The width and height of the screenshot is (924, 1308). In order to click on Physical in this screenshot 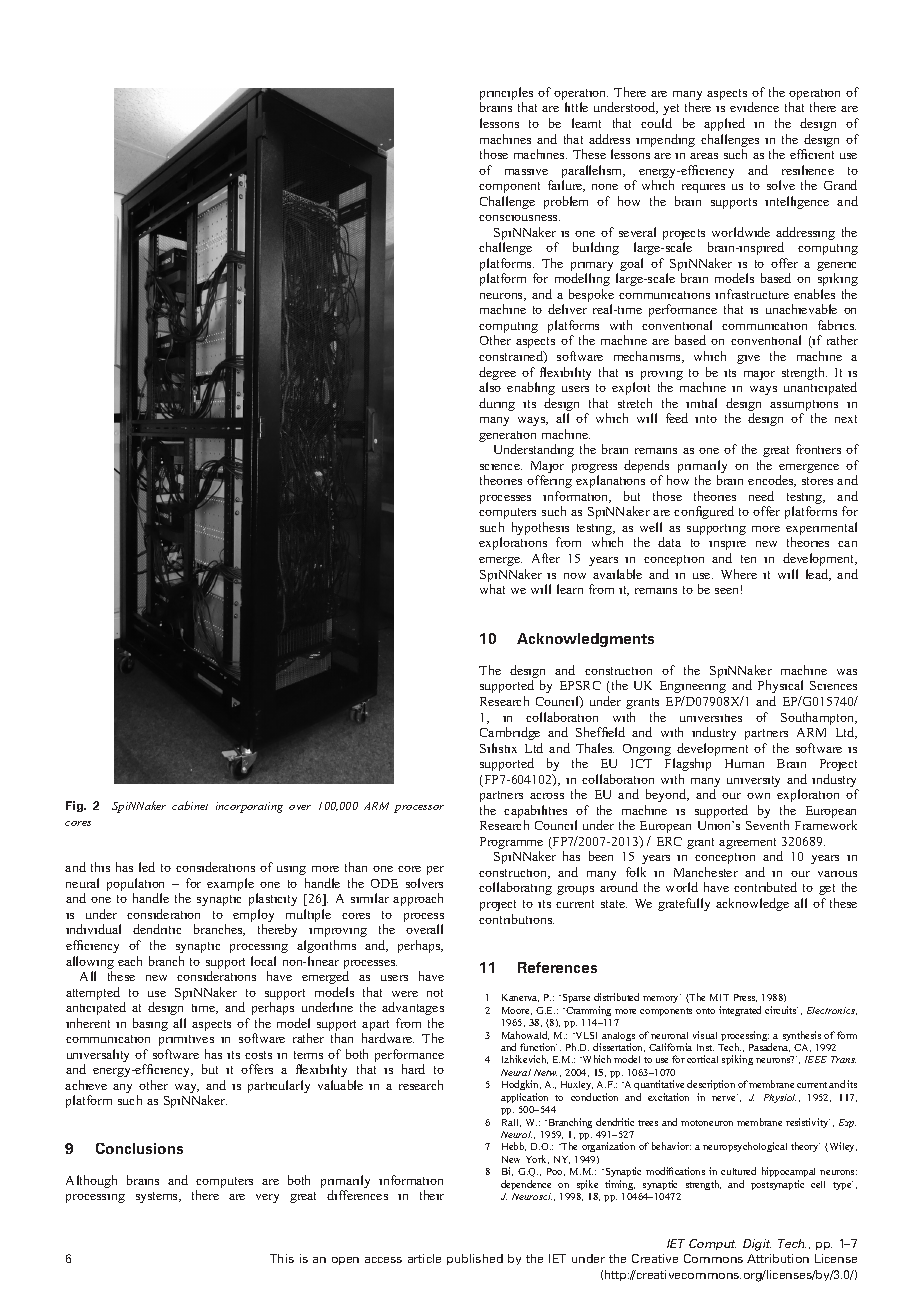, I will do `click(780, 686)`.
